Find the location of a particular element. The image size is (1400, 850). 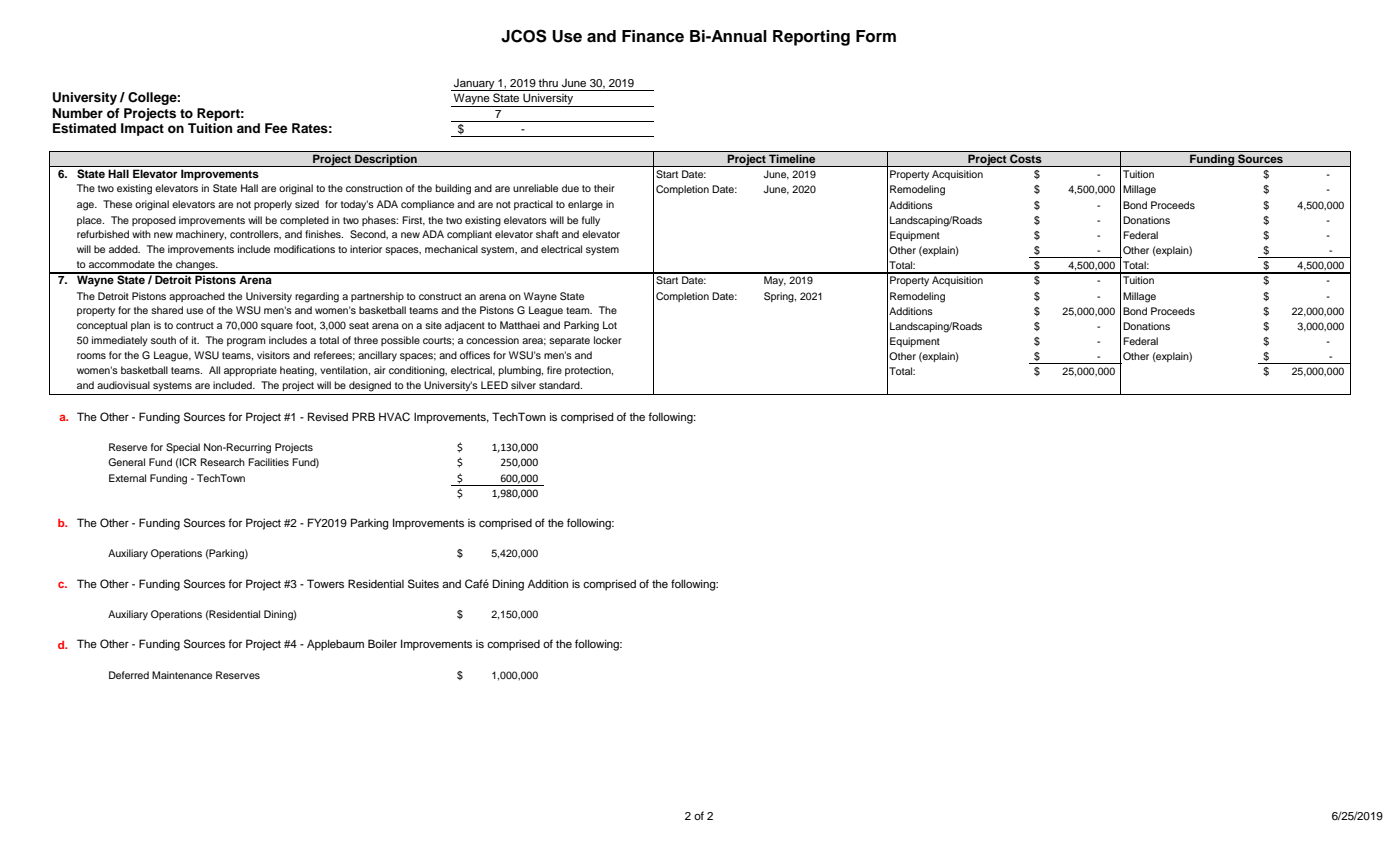

Form is located at coordinates (876, 36).
